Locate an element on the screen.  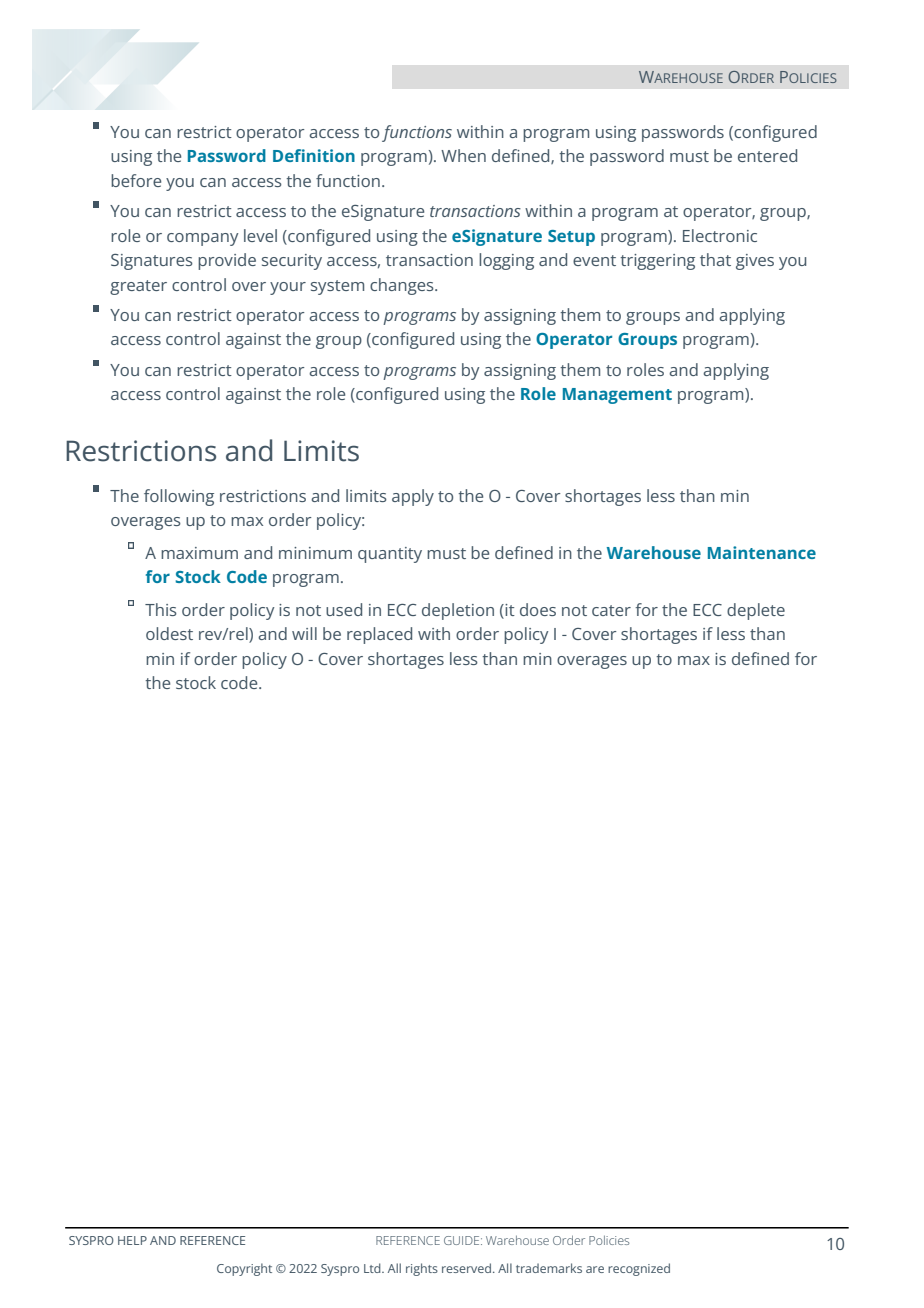
oldest is located at coordinates (169, 633).
